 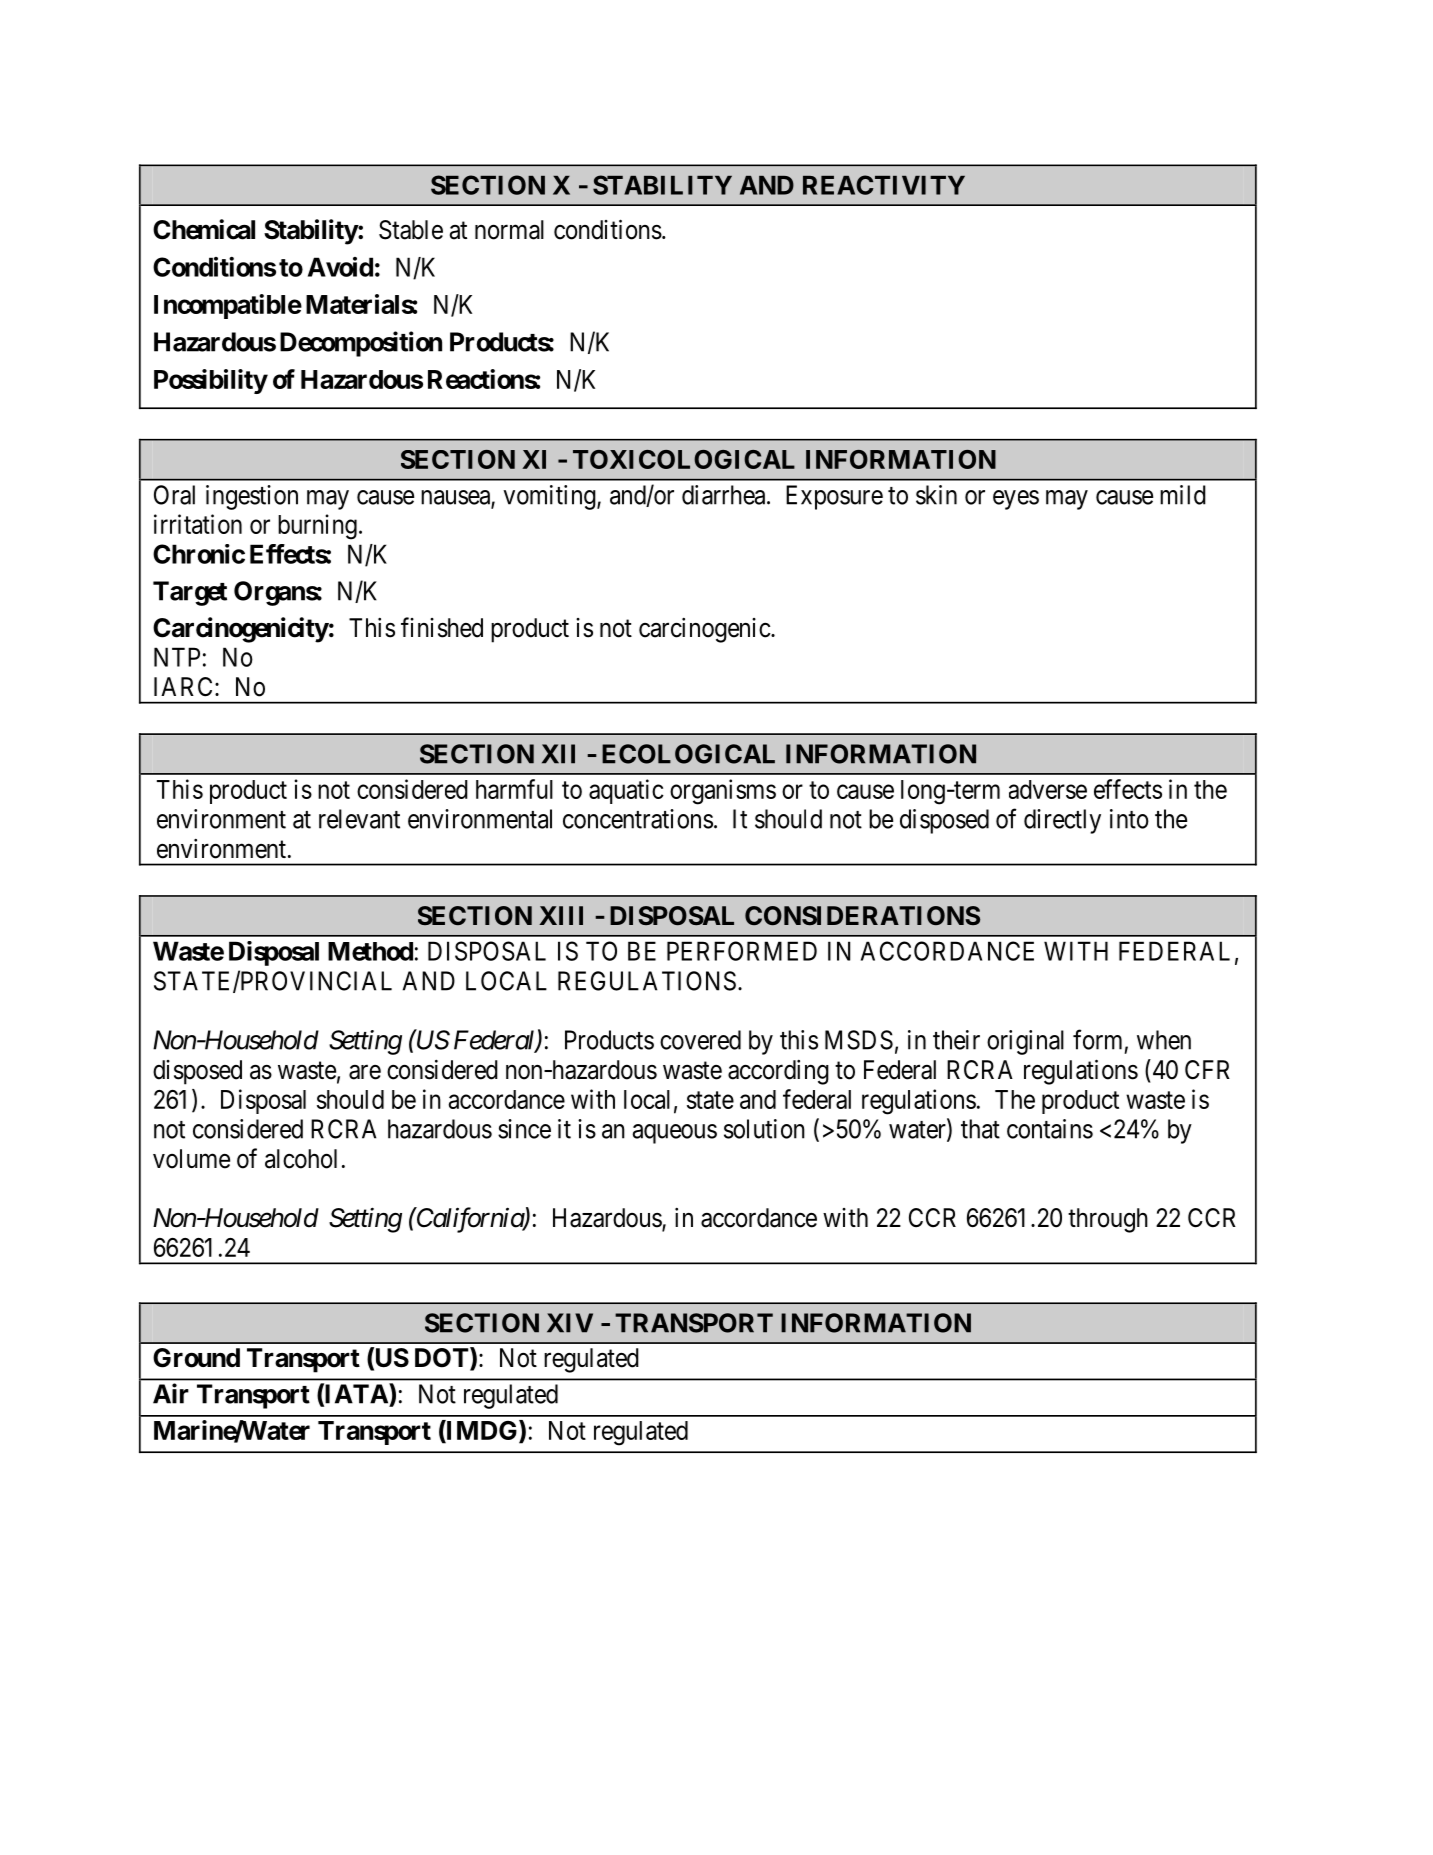 I want to click on through, so click(x=1108, y=1220).
